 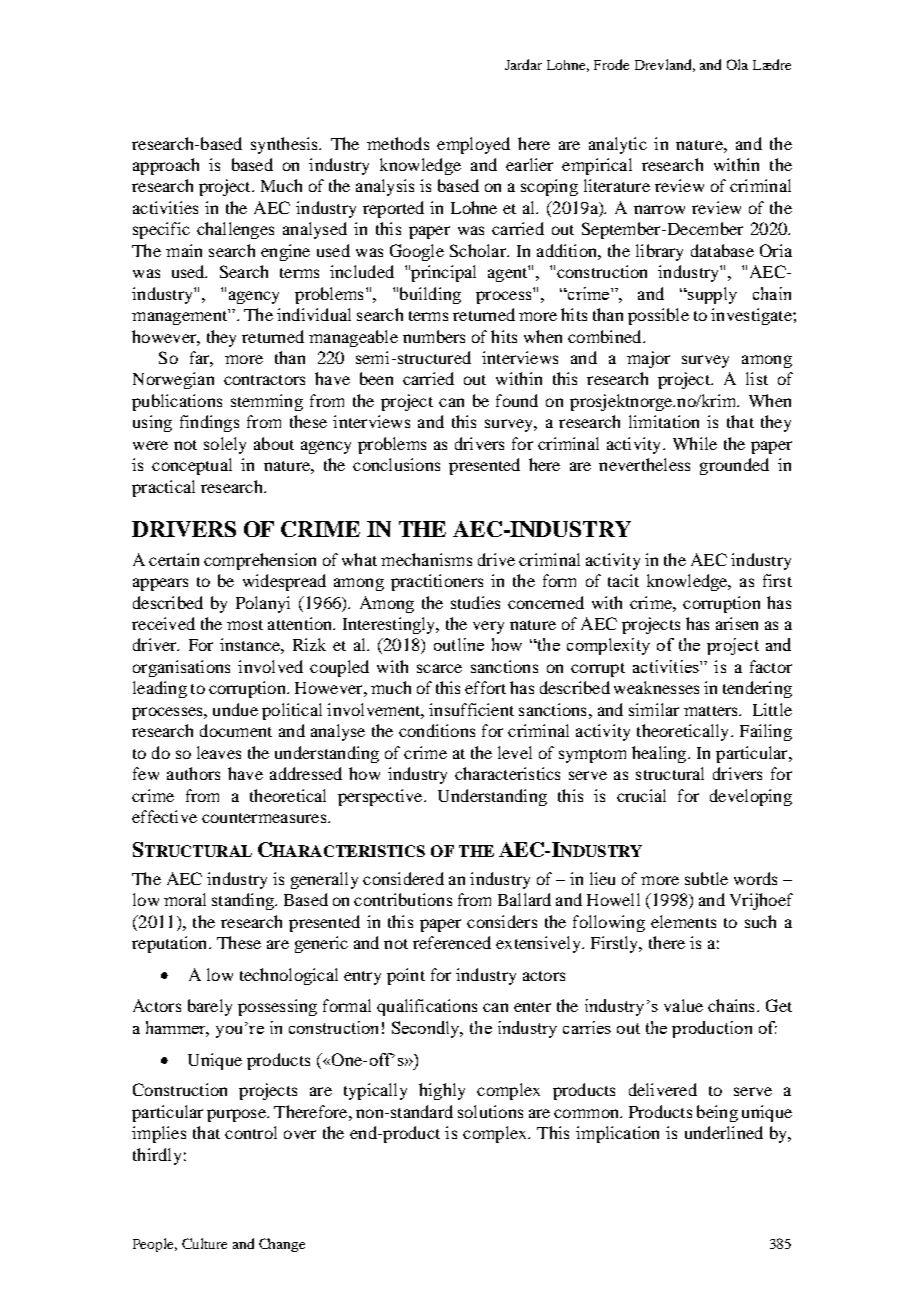 What do you see at coordinates (490, 1111) in the image?
I see `solutions` at bounding box center [490, 1111].
